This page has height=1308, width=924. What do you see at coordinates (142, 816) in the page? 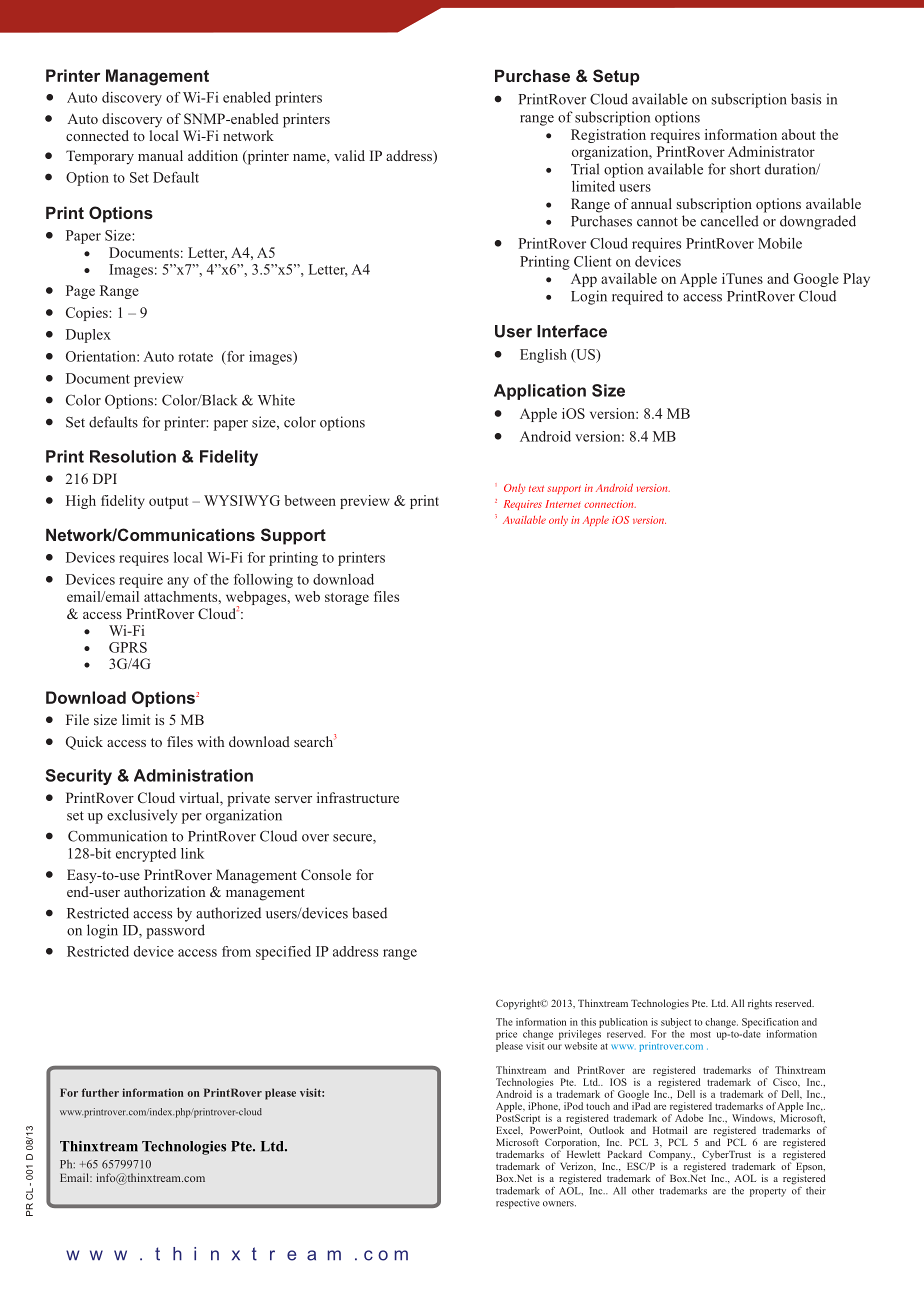
I see `exclusively` at bounding box center [142, 816].
